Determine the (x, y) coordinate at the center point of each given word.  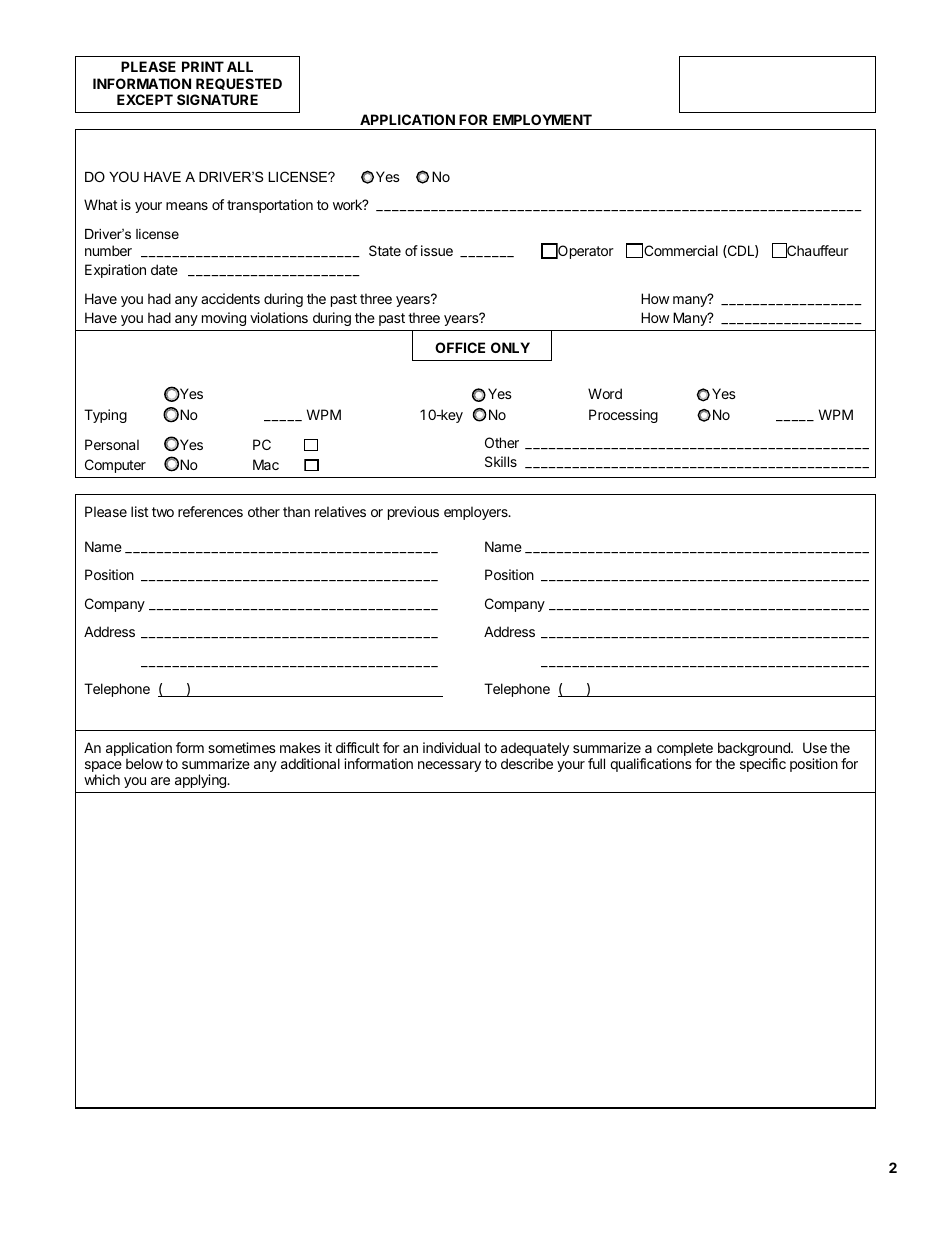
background (755, 750)
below (144, 763)
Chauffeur (817, 250)
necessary (449, 766)
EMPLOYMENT (542, 119)
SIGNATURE (217, 99)
